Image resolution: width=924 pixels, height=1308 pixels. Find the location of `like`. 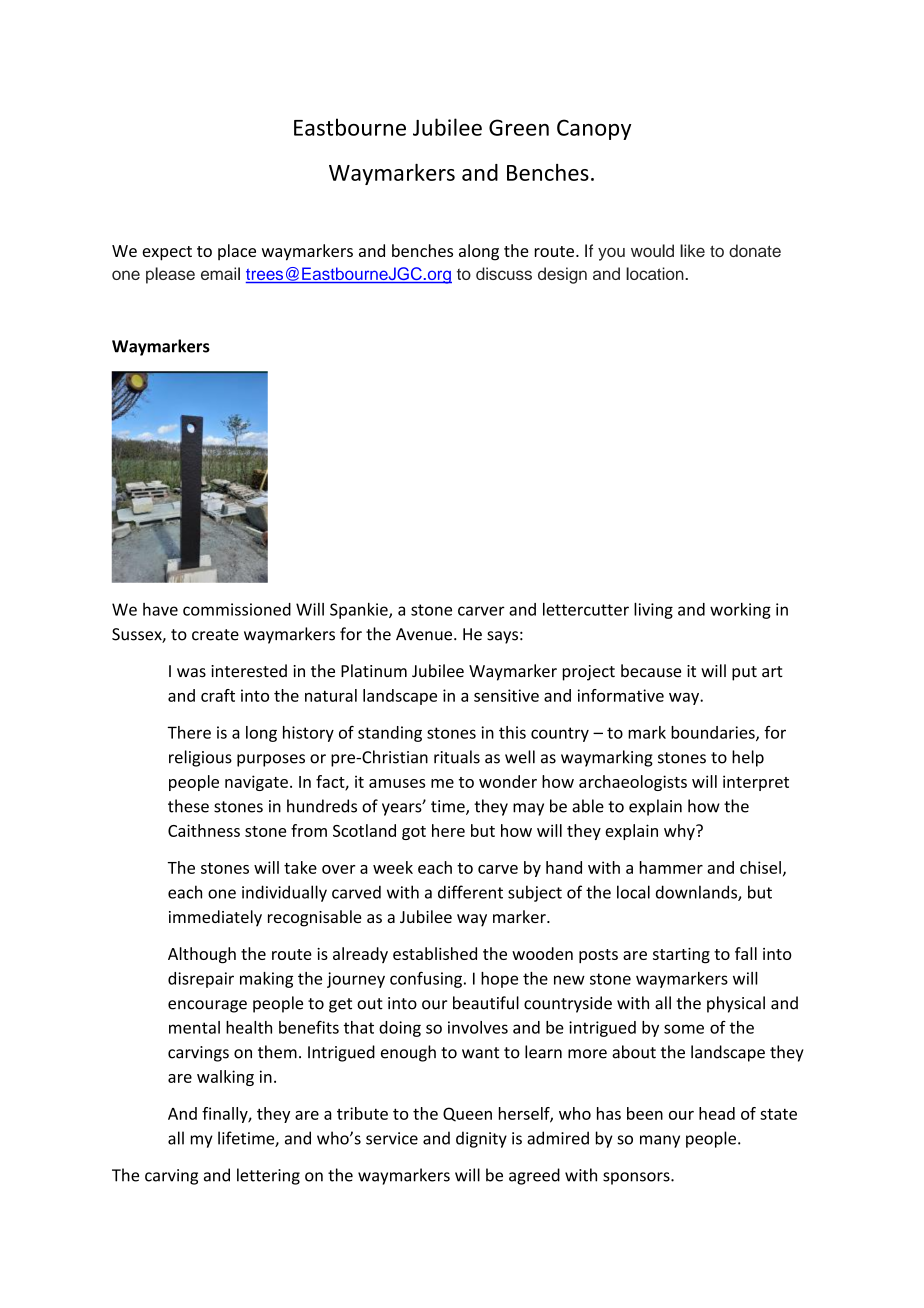

like is located at coordinates (692, 250).
